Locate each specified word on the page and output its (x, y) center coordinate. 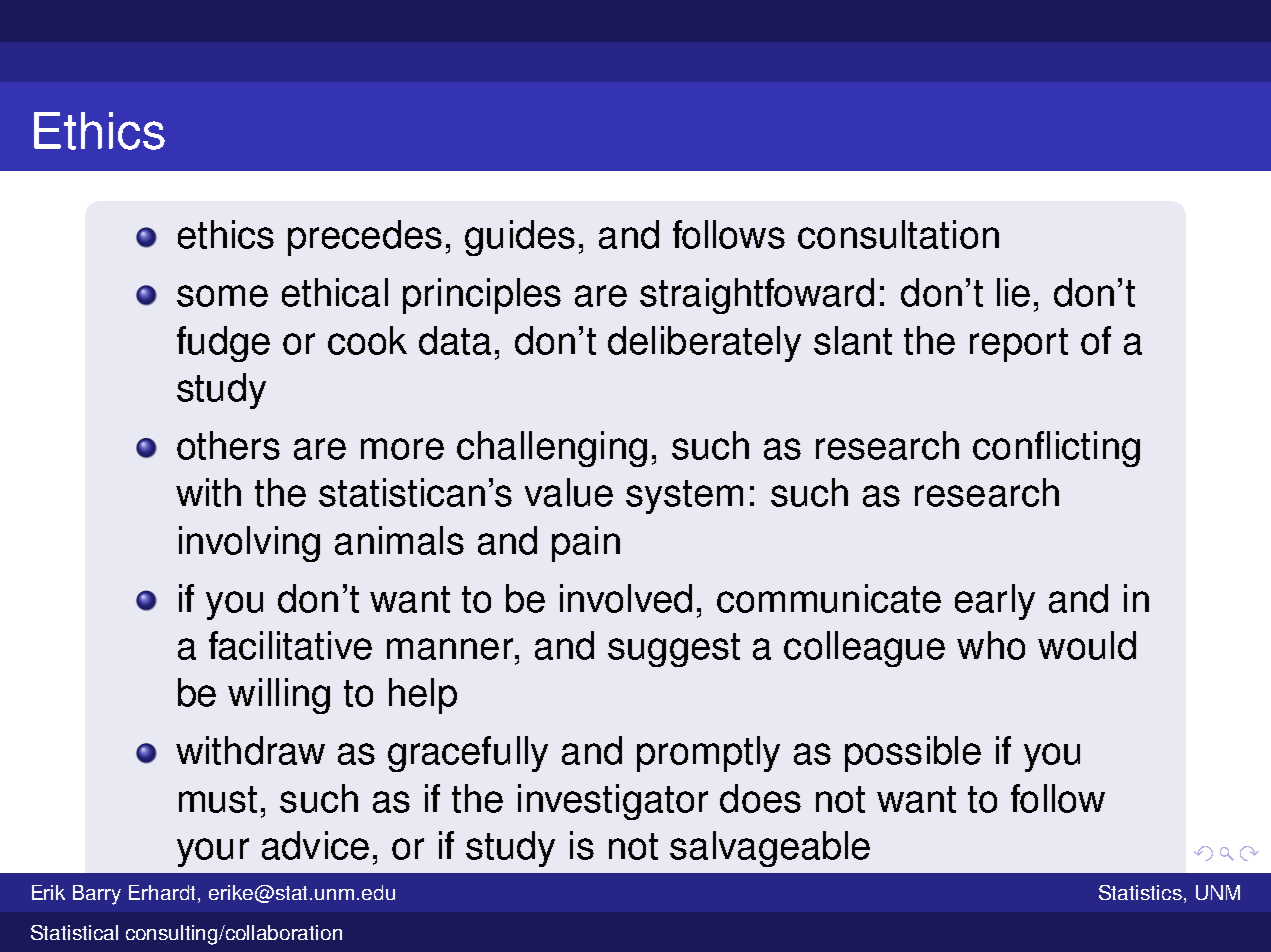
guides (520, 238)
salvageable (770, 849)
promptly (708, 754)
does (760, 798)
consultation (898, 234)
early (995, 602)
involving (249, 544)
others (228, 445)
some (222, 296)
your (213, 852)
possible (913, 754)
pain (586, 544)
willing (279, 696)
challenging (552, 449)
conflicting (1056, 449)
